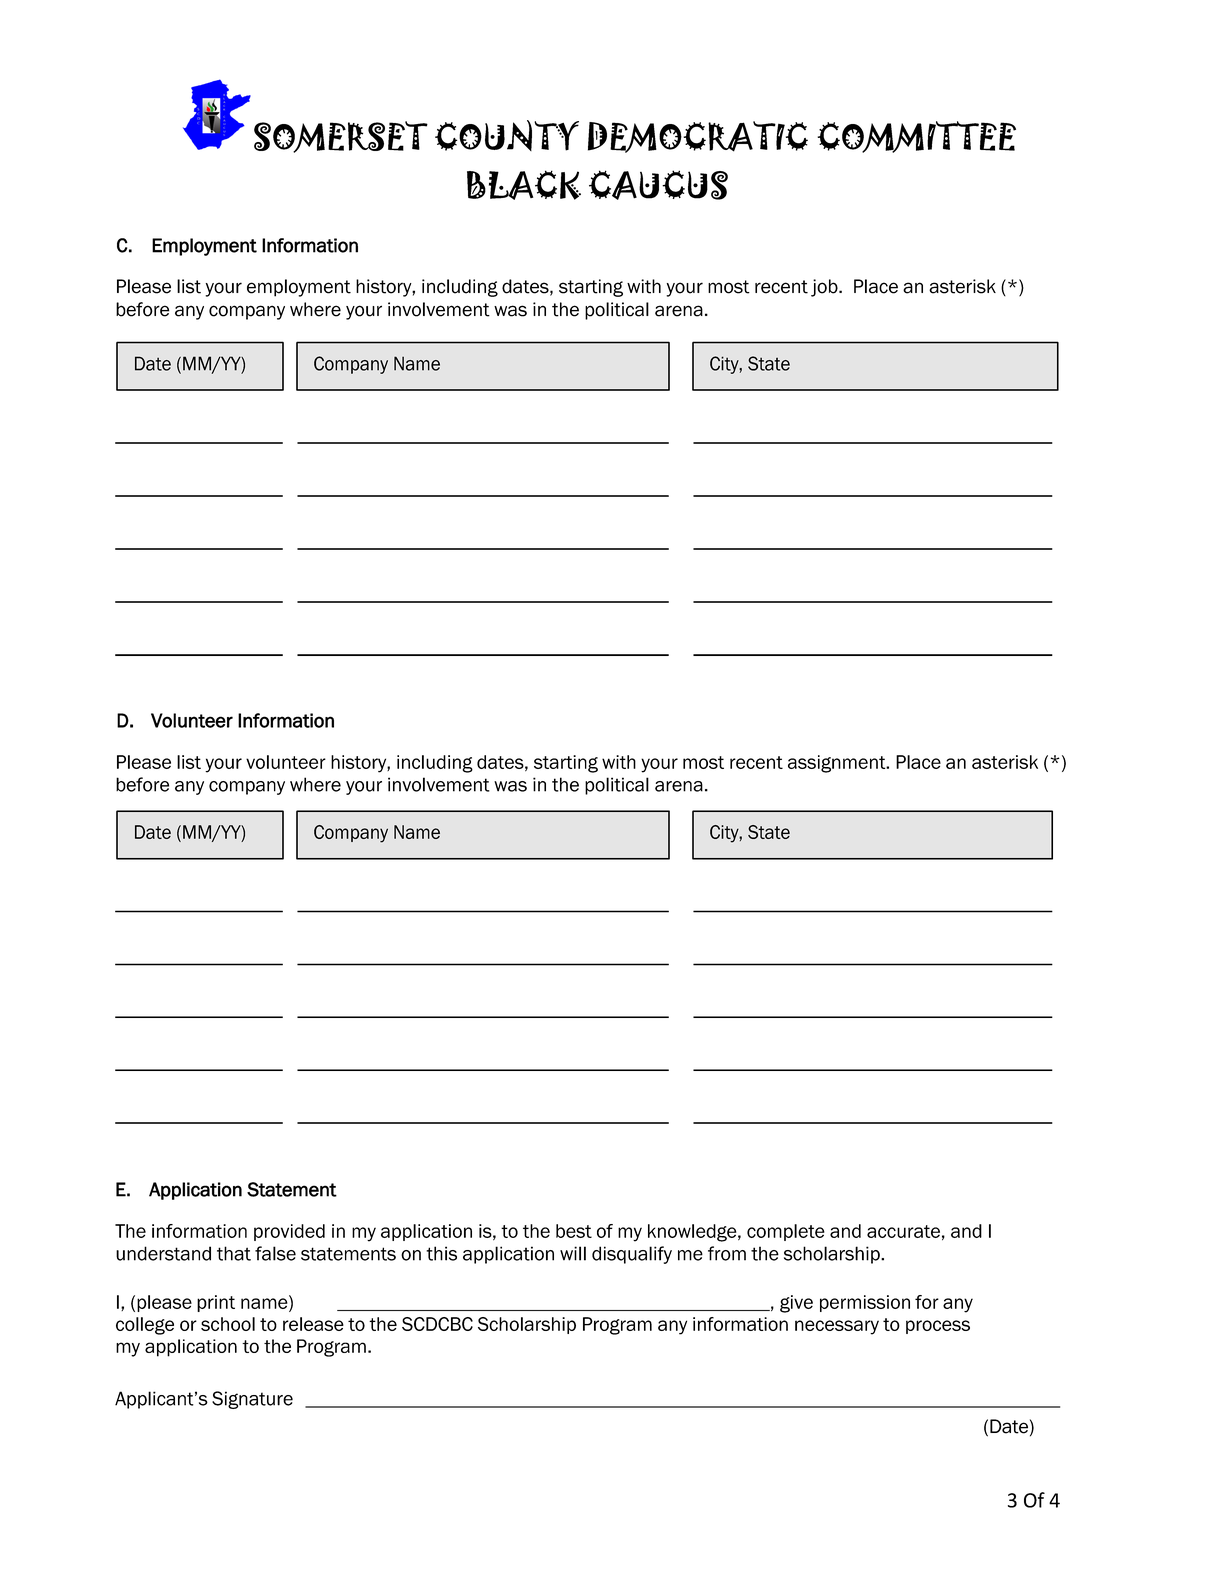 This document has width=1224, height=1584. Describe the element at coordinates (252, 1400) in the document. I see `Signature` at that location.
